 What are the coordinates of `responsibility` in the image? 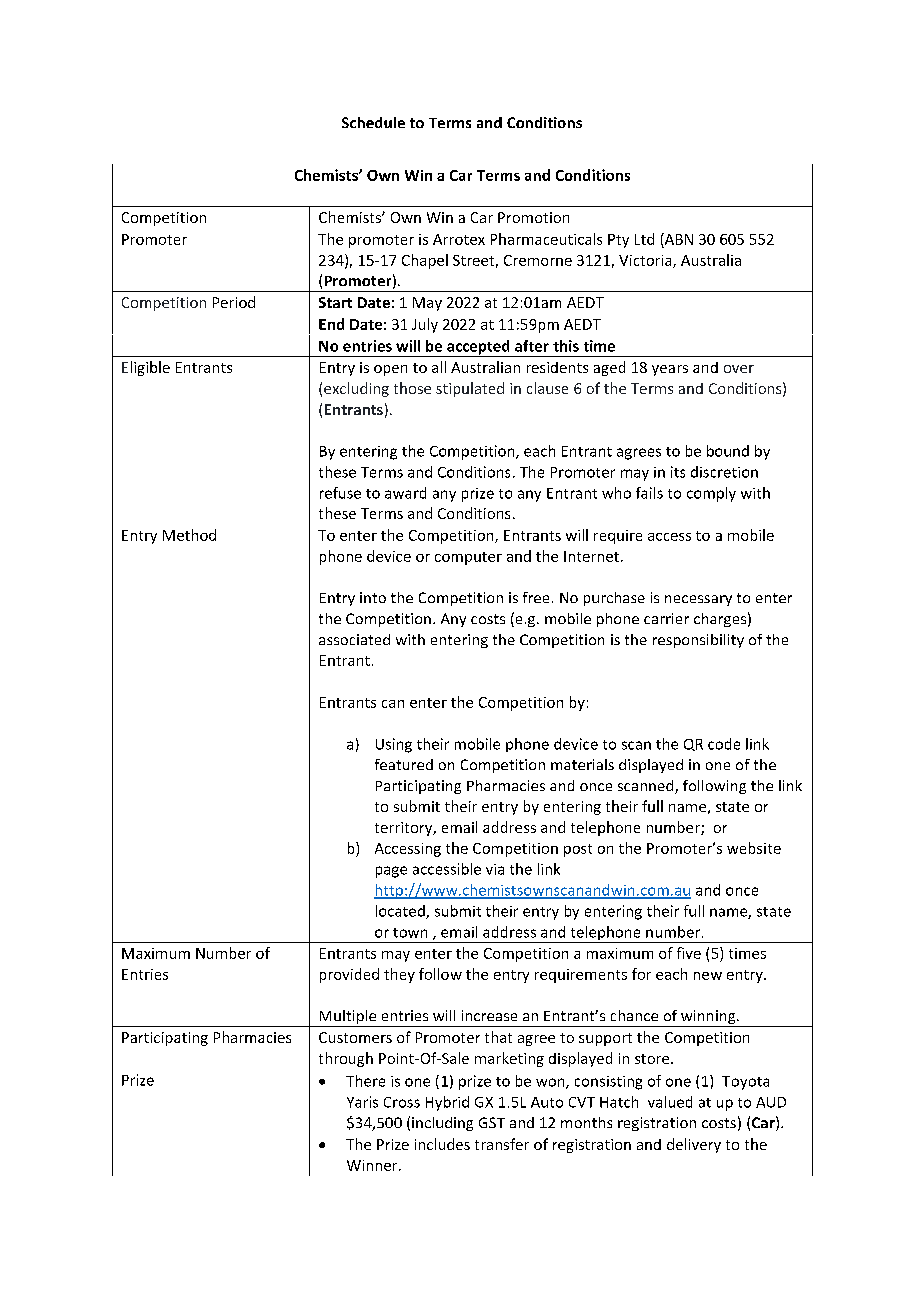 It's located at (698, 641).
